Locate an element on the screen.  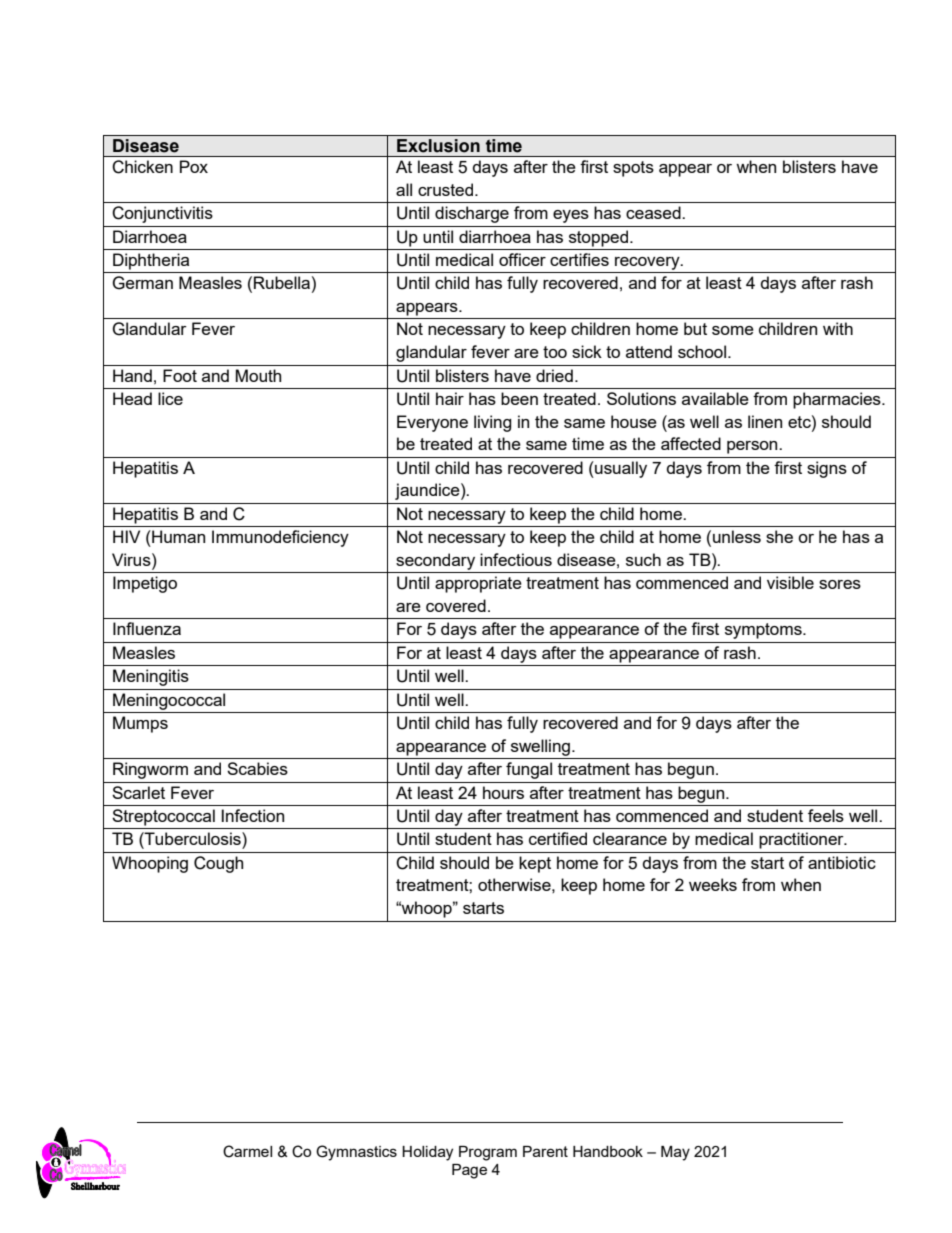
Pox is located at coordinates (194, 166).
